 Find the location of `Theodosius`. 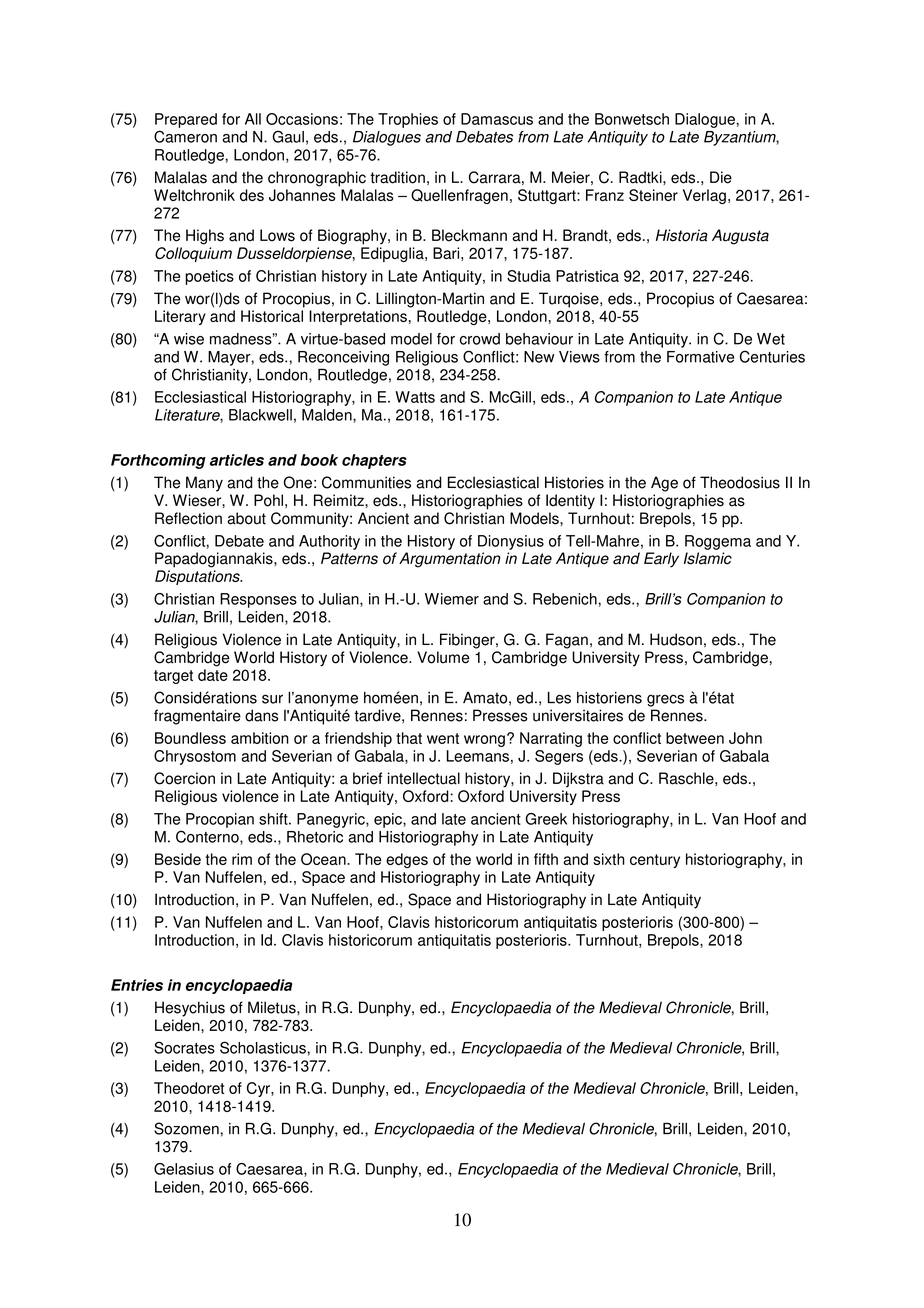

Theodosius is located at coordinates (740, 482).
